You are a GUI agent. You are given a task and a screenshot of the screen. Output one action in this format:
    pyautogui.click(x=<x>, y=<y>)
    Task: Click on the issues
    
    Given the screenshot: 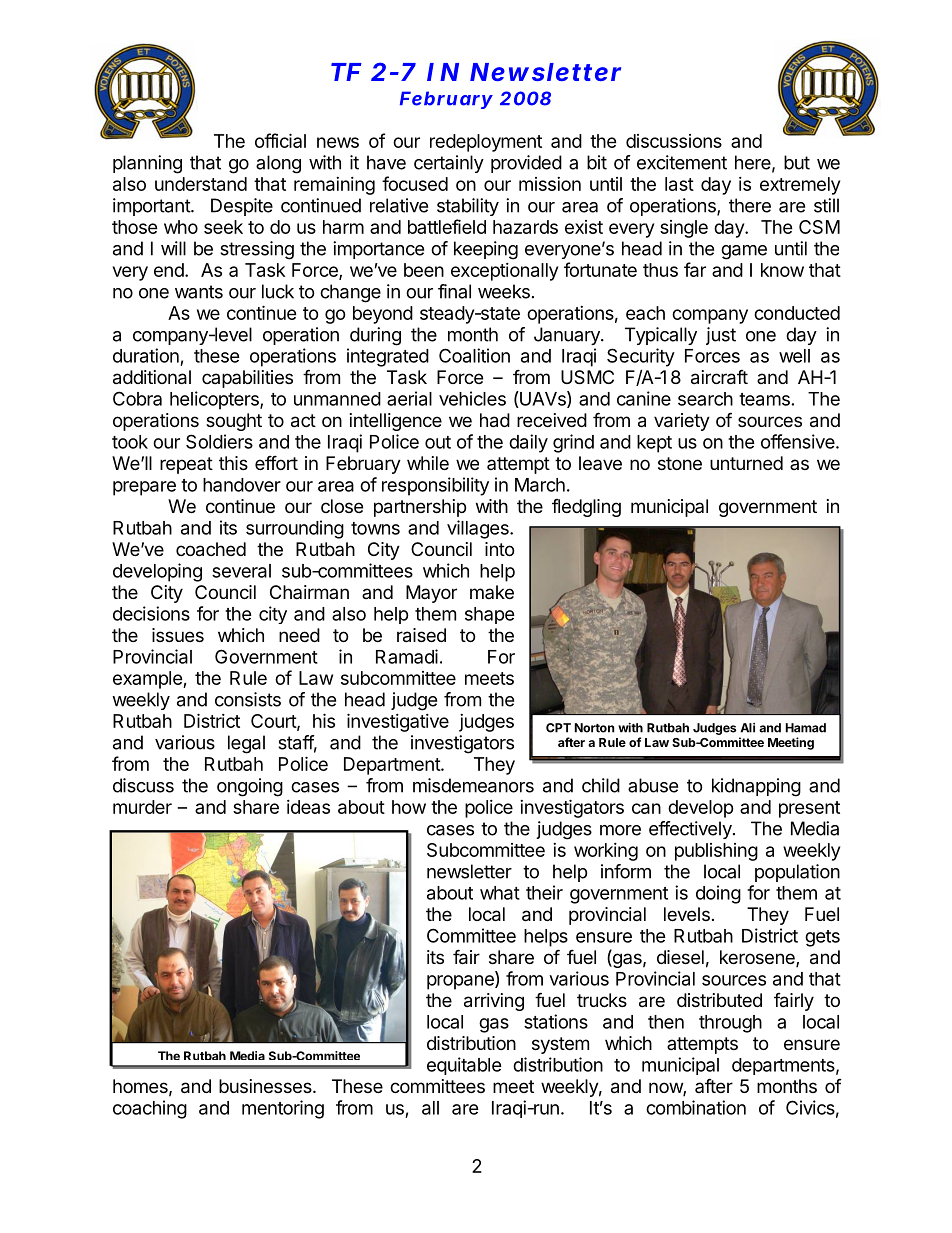 What is the action you would take?
    pyautogui.click(x=178, y=635)
